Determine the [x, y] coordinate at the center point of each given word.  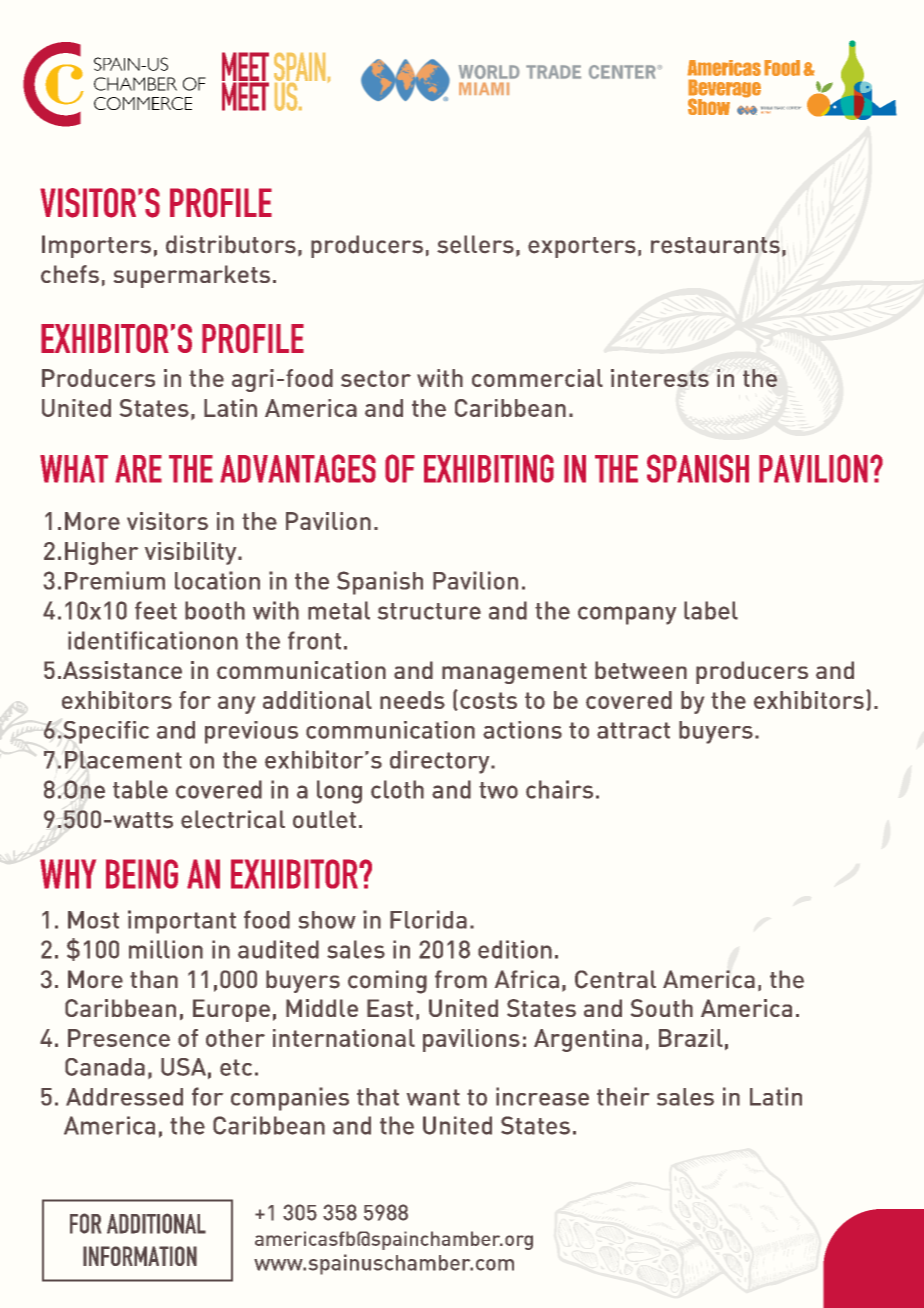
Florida [428, 919]
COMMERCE [143, 103]
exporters [582, 247]
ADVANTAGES [298, 468]
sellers [475, 244]
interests [660, 378]
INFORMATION [140, 1256]
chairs [559, 789]
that [378, 1097]
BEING [142, 874]
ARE [138, 469]
